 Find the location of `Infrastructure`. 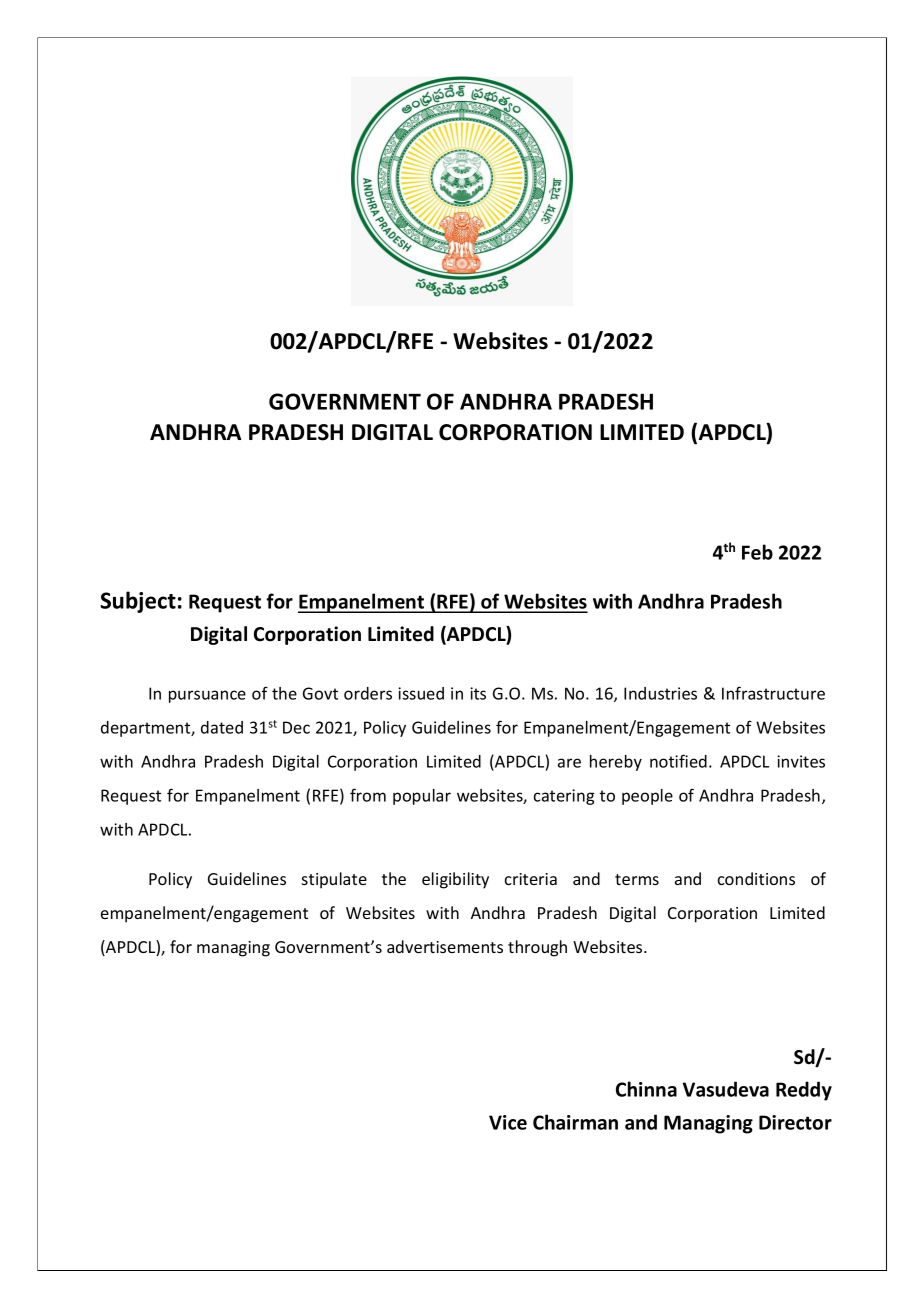

Infrastructure is located at coordinates (773, 693).
